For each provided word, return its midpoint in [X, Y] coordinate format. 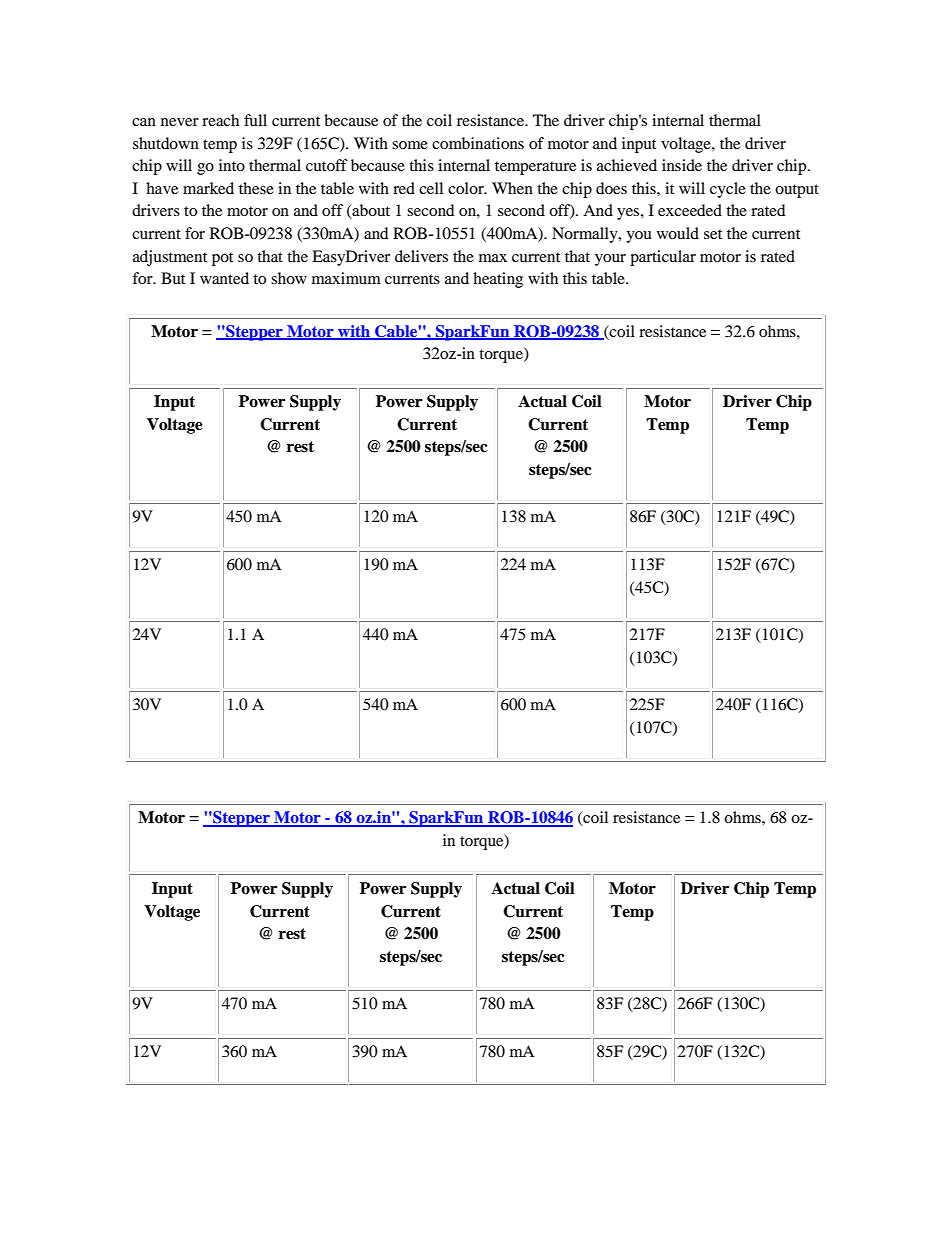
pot [222, 259]
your [610, 260]
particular [663, 258]
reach [220, 120]
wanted [224, 278]
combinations [478, 143]
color [467, 188]
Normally [586, 235]
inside [682, 165]
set [713, 234]
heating [498, 280]
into [232, 165]
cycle [728, 190]
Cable [396, 332]
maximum [346, 278]
